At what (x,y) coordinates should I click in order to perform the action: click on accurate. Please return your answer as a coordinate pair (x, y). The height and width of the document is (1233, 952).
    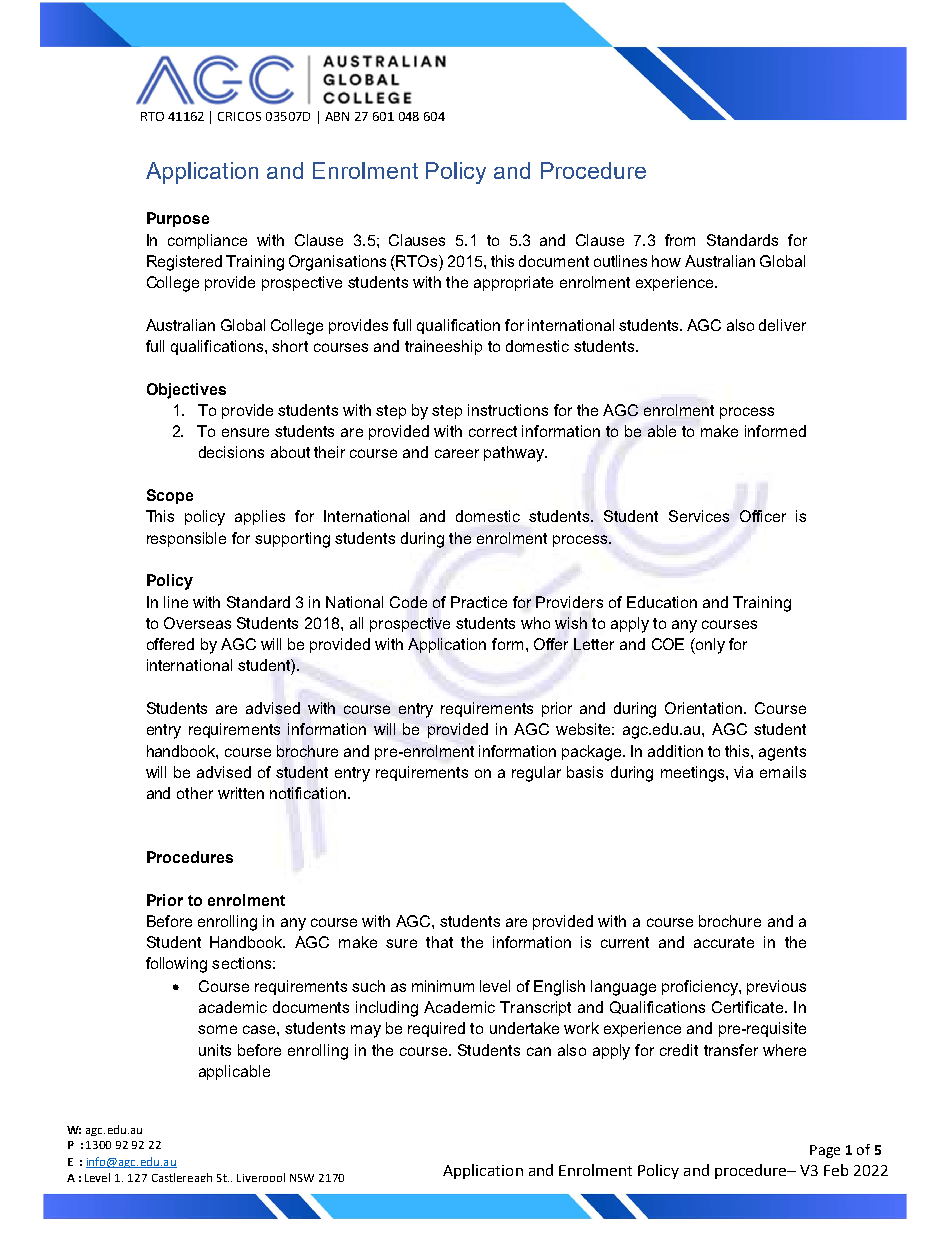
    Looking at the image, I should click on (724, 942).
